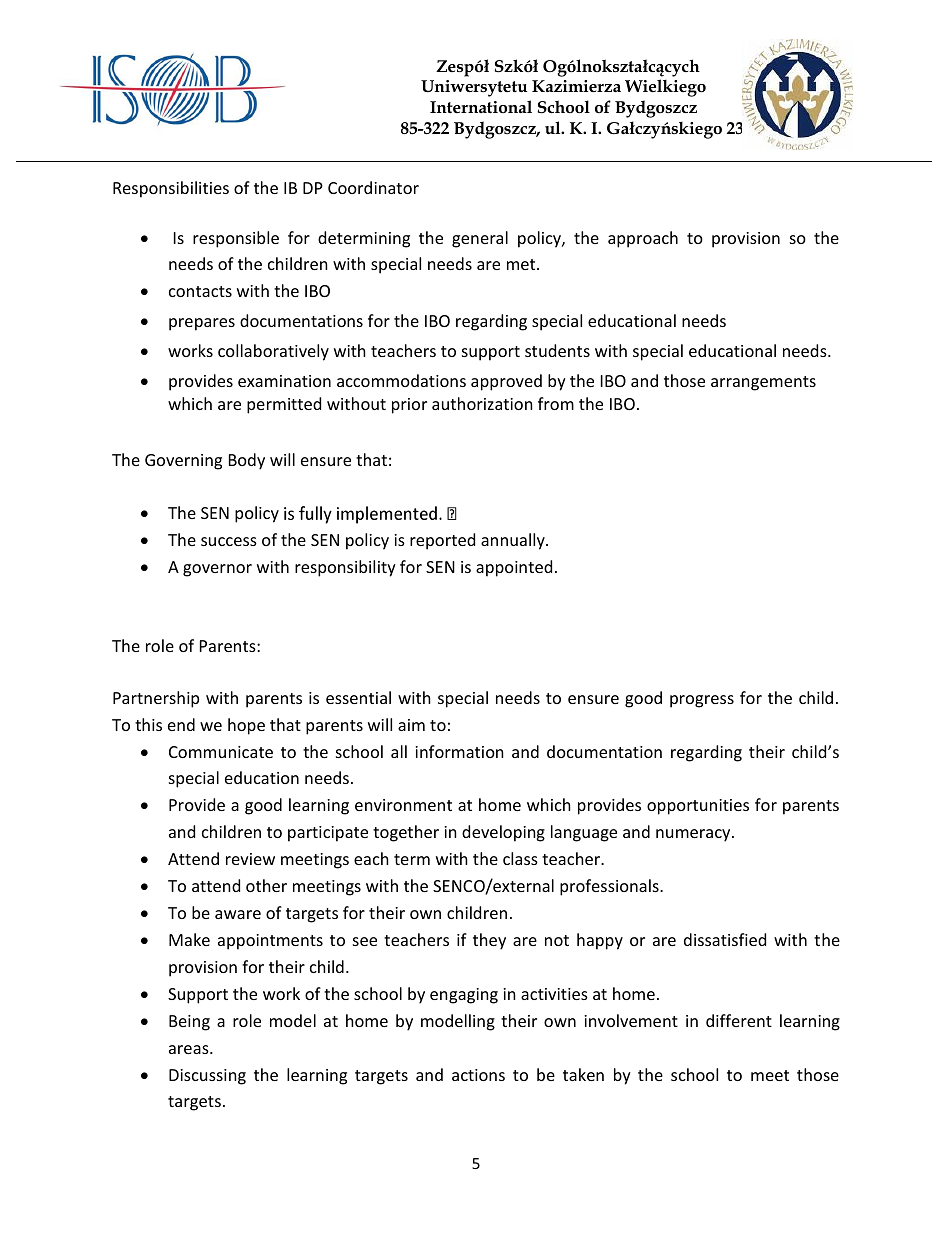 Image resolution: width=952 pixels, height=1233 pixels. I want to click on review, so click(250, 859).
